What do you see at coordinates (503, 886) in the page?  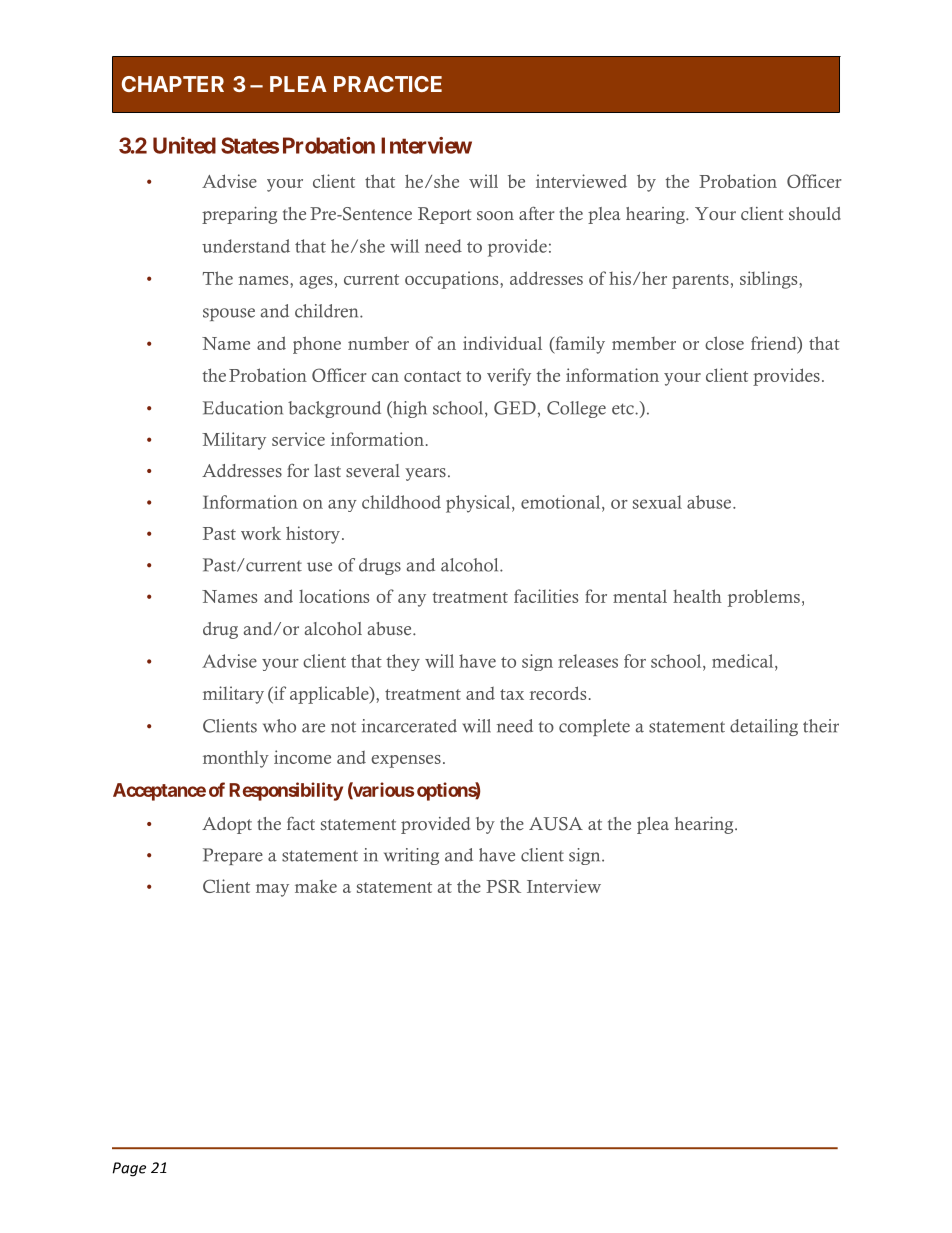 I see `PSR` at bounding box center [503, 886].
